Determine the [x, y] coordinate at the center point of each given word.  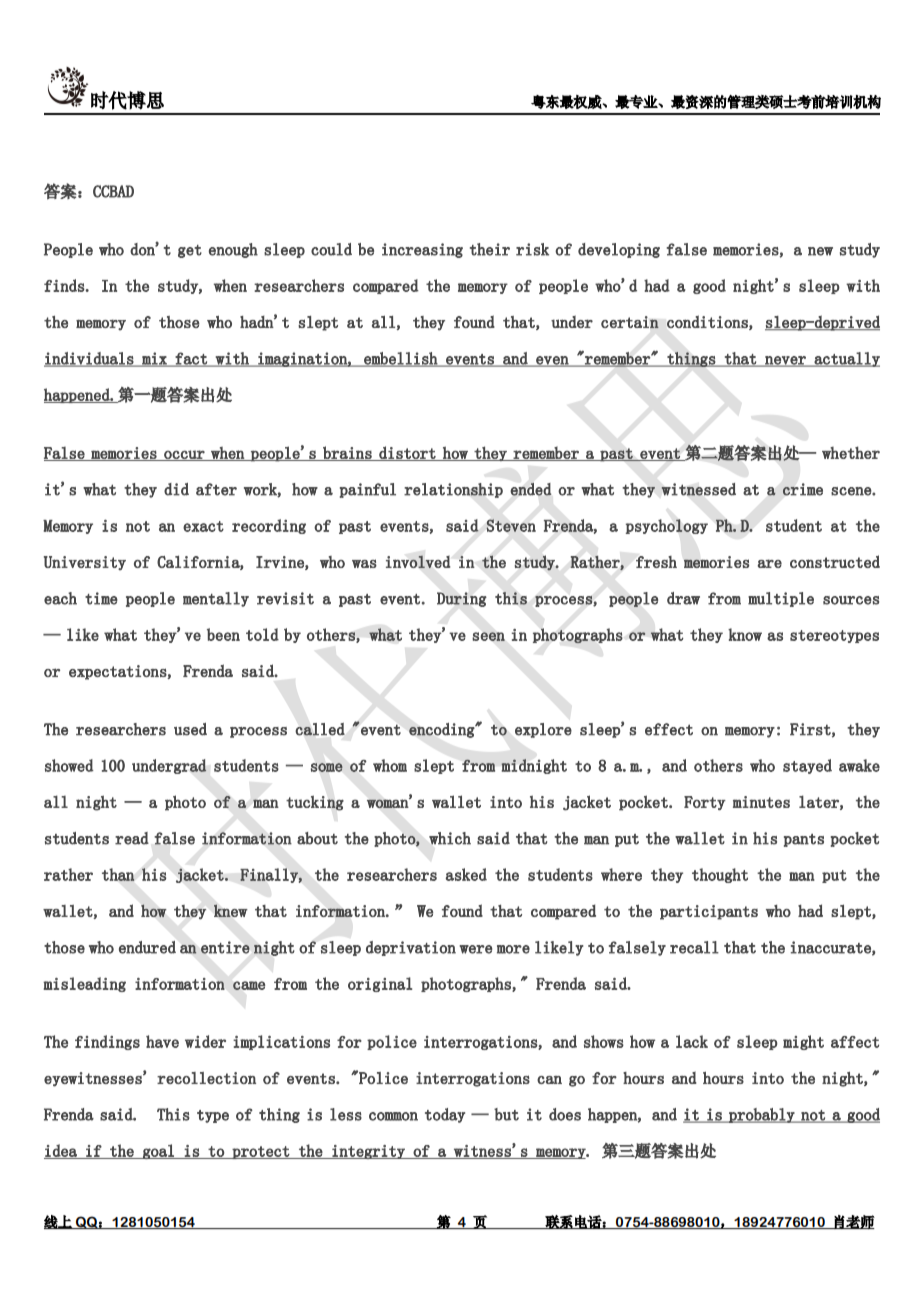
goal [158, 1151]
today [445, 1115]
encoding [442, 730]
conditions [708, 322]
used [190, 729]
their [490, 249]
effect [669, 729]
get [190, 251]
